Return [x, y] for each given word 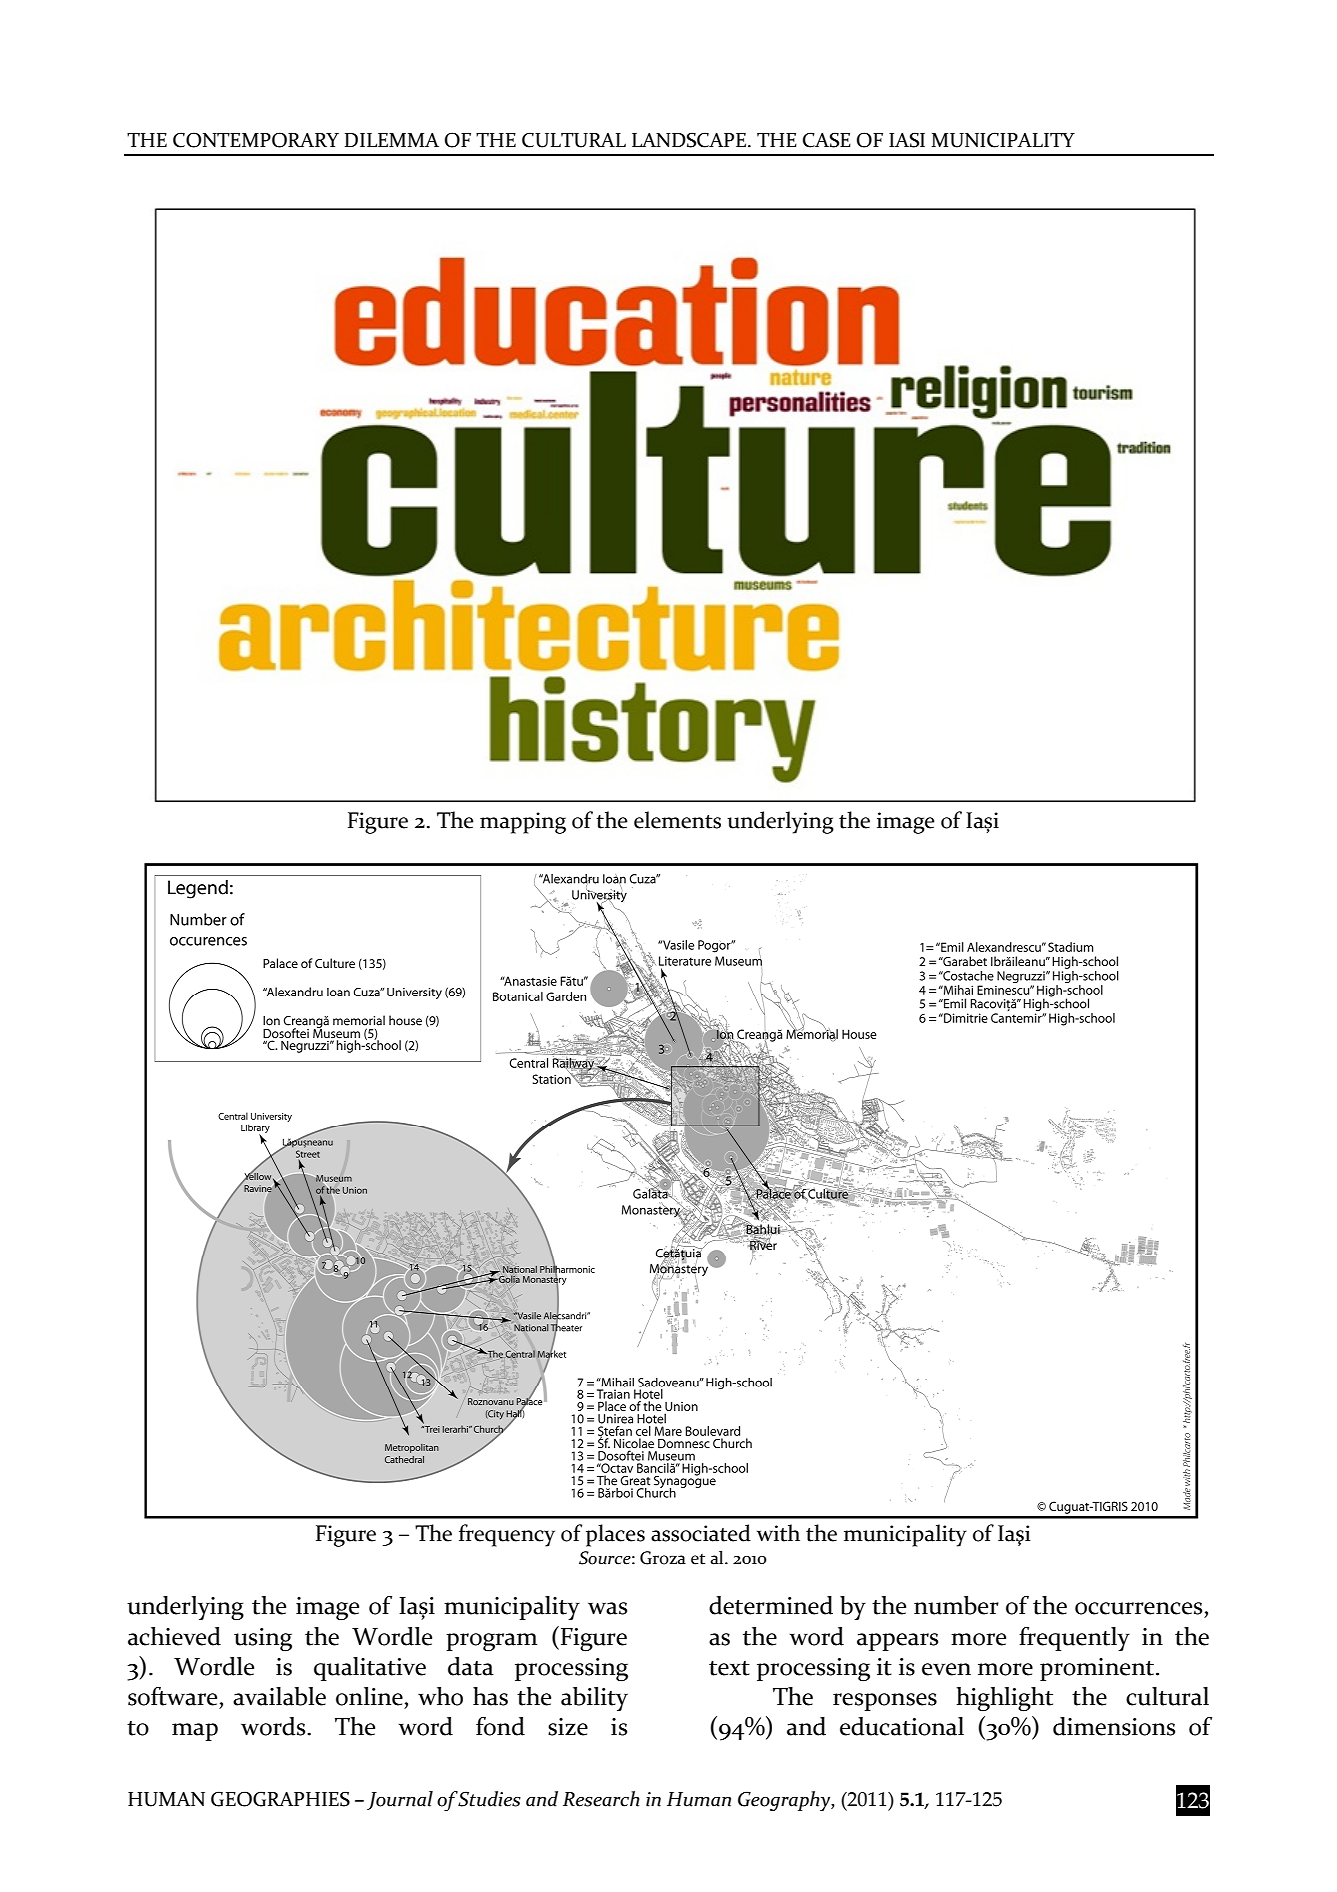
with [778, 1533]
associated [701, 1533]
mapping [523, 823]
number [956, 1605]
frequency [507, 1535]
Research [601, 1799]
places [615, 1535]
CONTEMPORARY [256, 140]
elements [677, 820]
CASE [827, 140]
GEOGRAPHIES [280, 1799]
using [263, 1639]
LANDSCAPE [689, 140]
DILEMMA [392, 140]
